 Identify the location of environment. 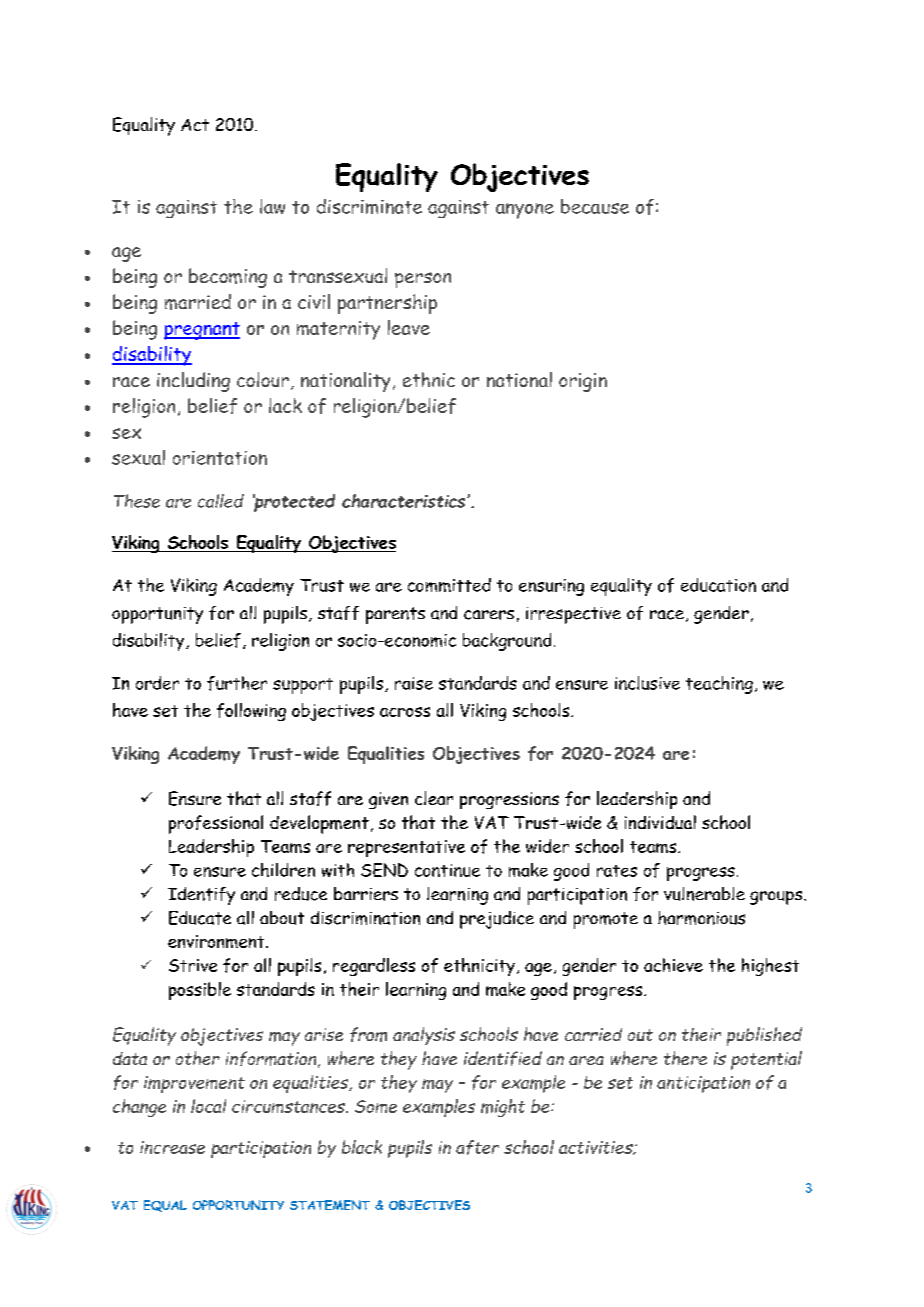
(217, 941).
